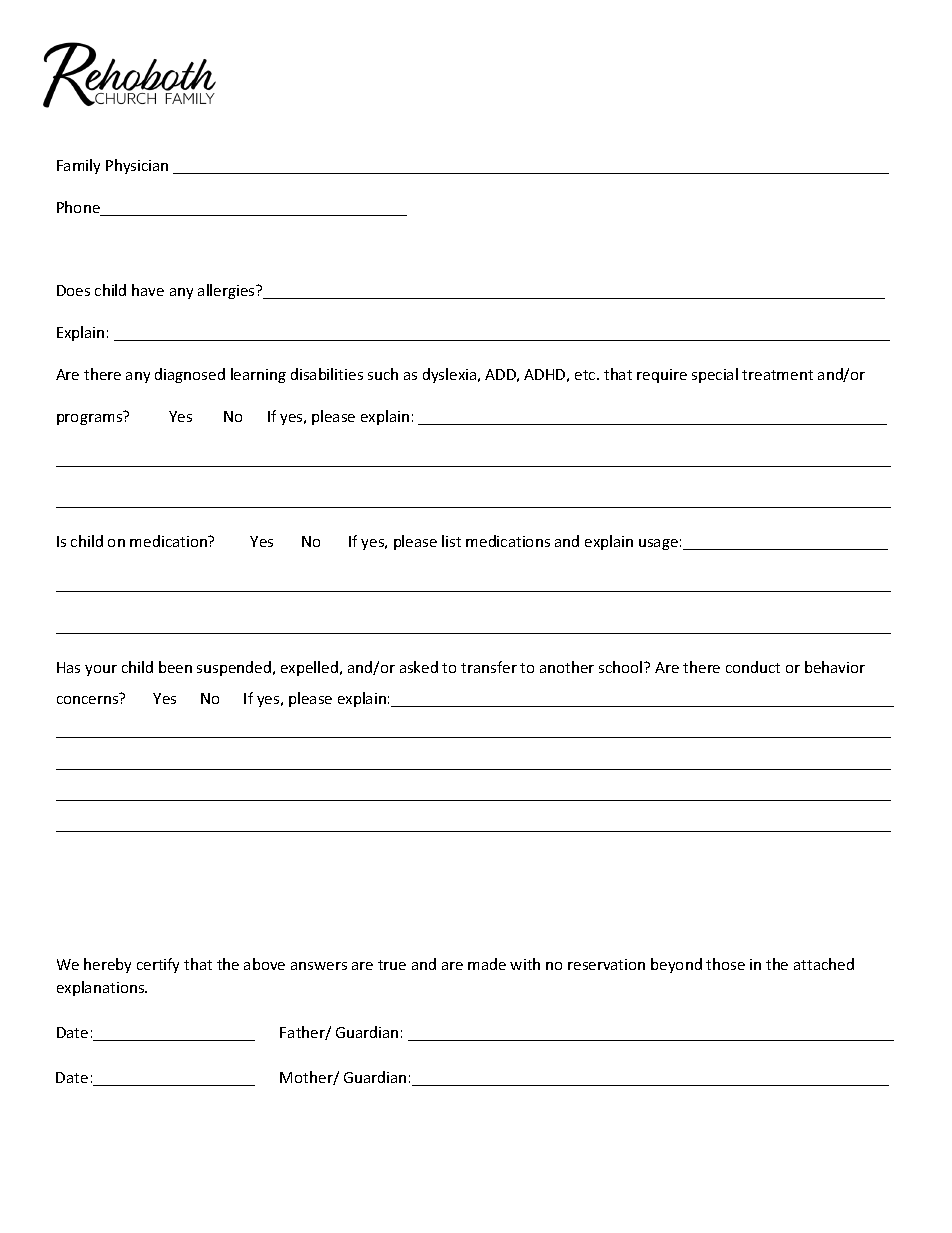 This page has height=1233, width=952. I want to click on dyslexia, so click(451, 375).
